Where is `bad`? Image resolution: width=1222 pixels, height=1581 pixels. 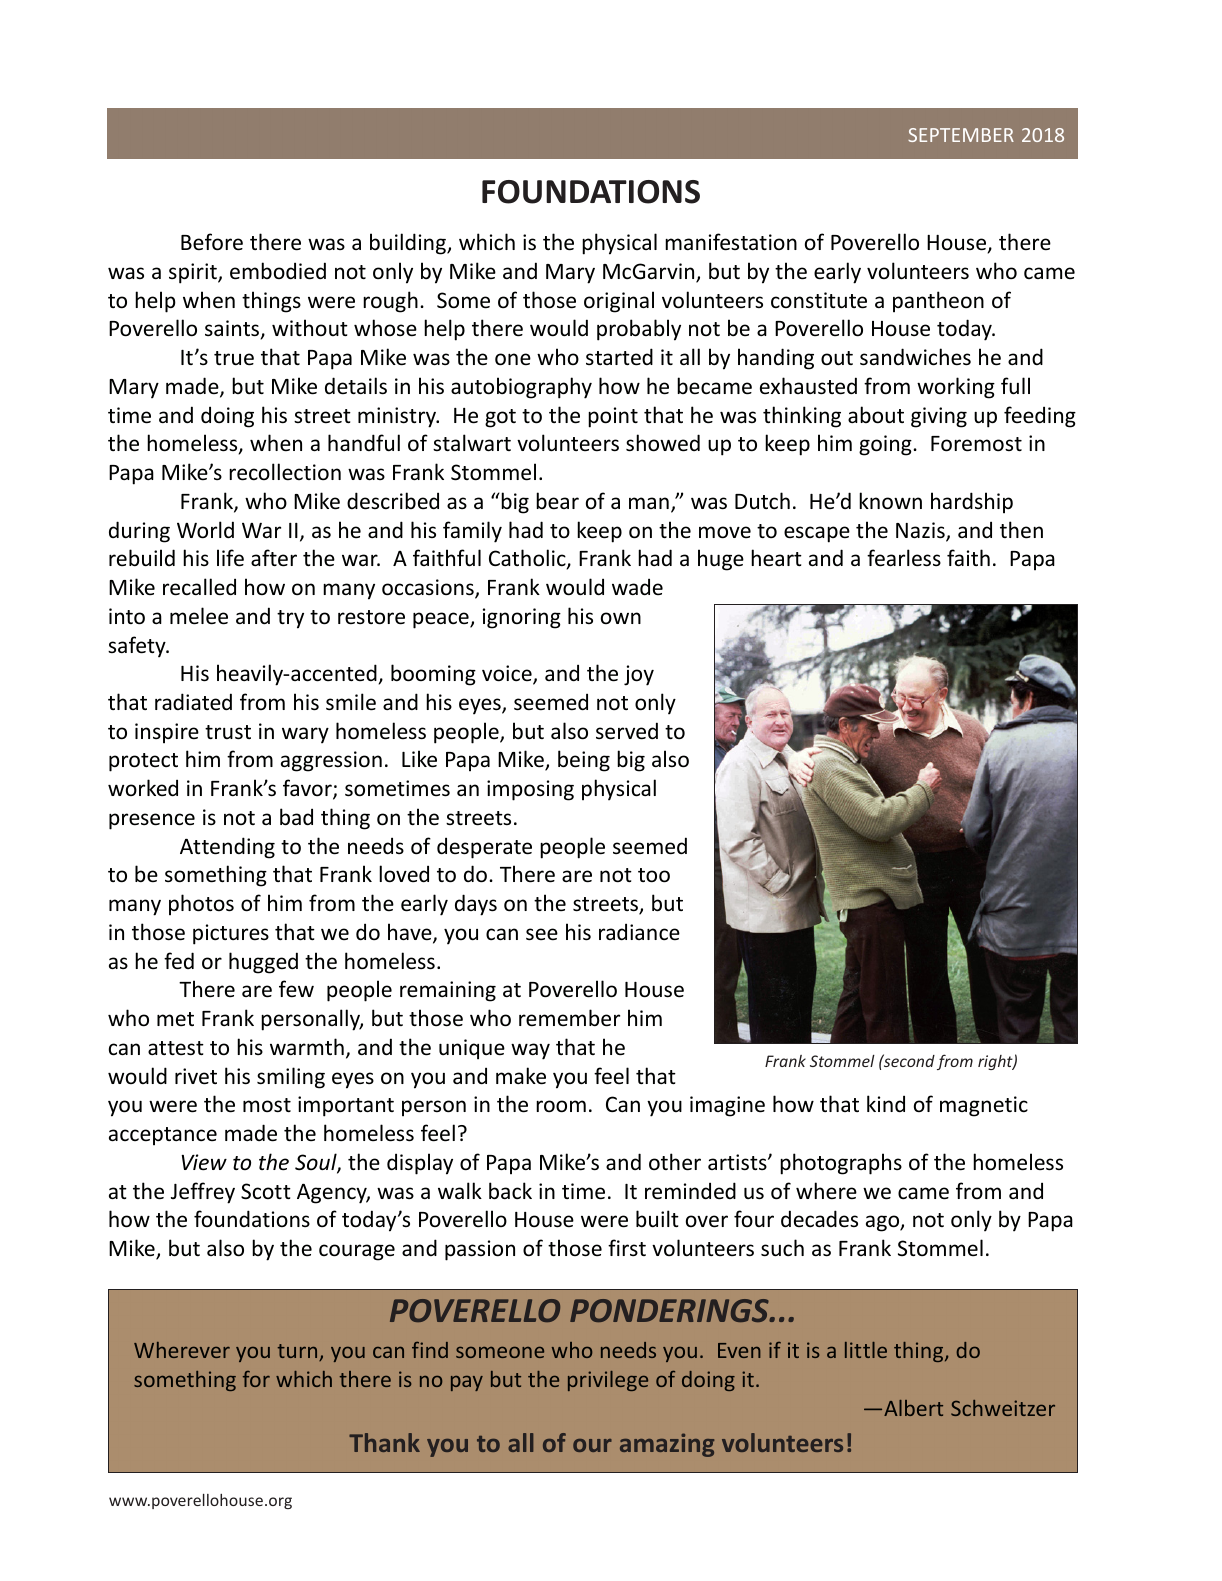 bad is located at coordinates (296, 817).
